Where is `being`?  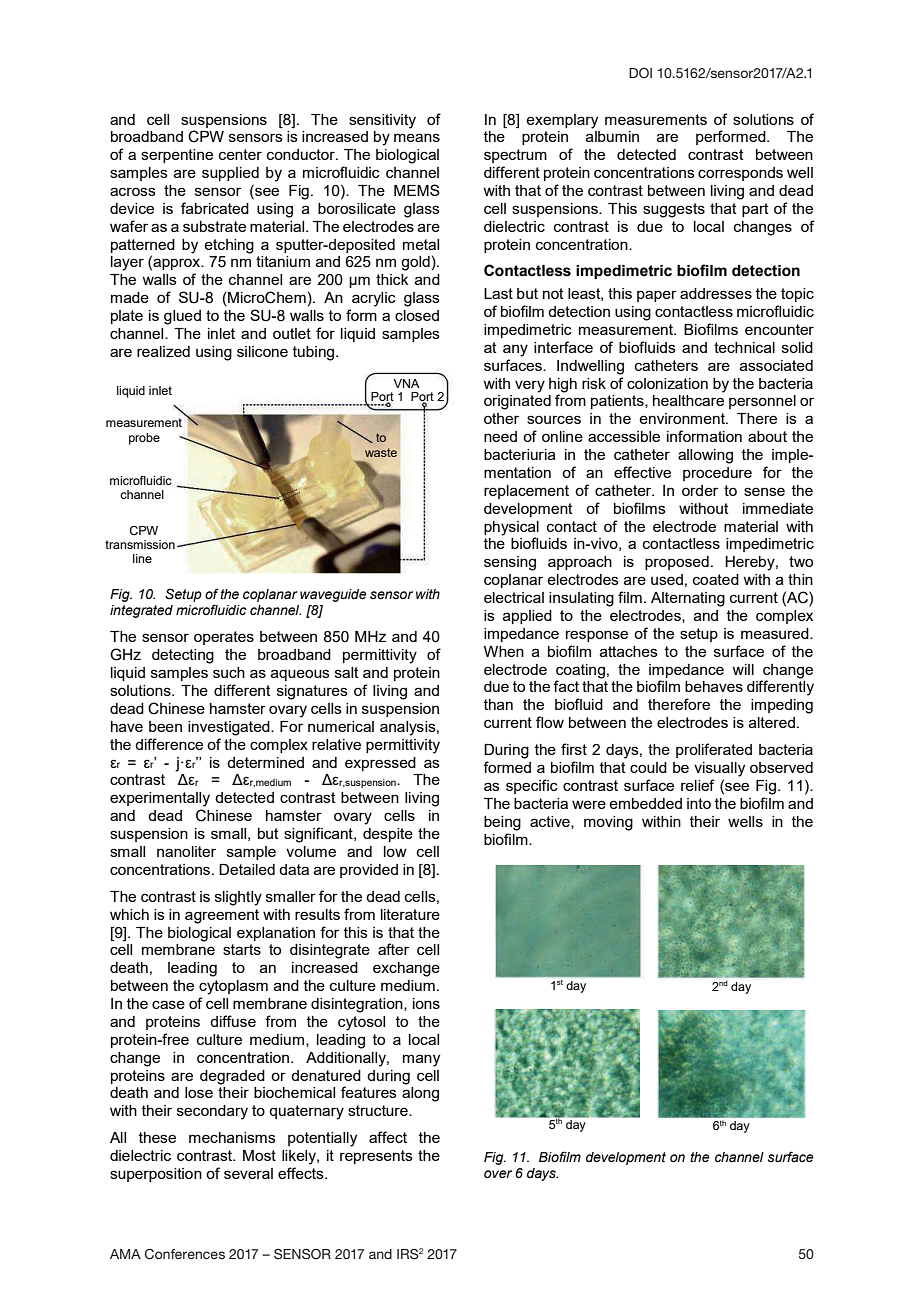 being is located at coordinates (502, 823).
